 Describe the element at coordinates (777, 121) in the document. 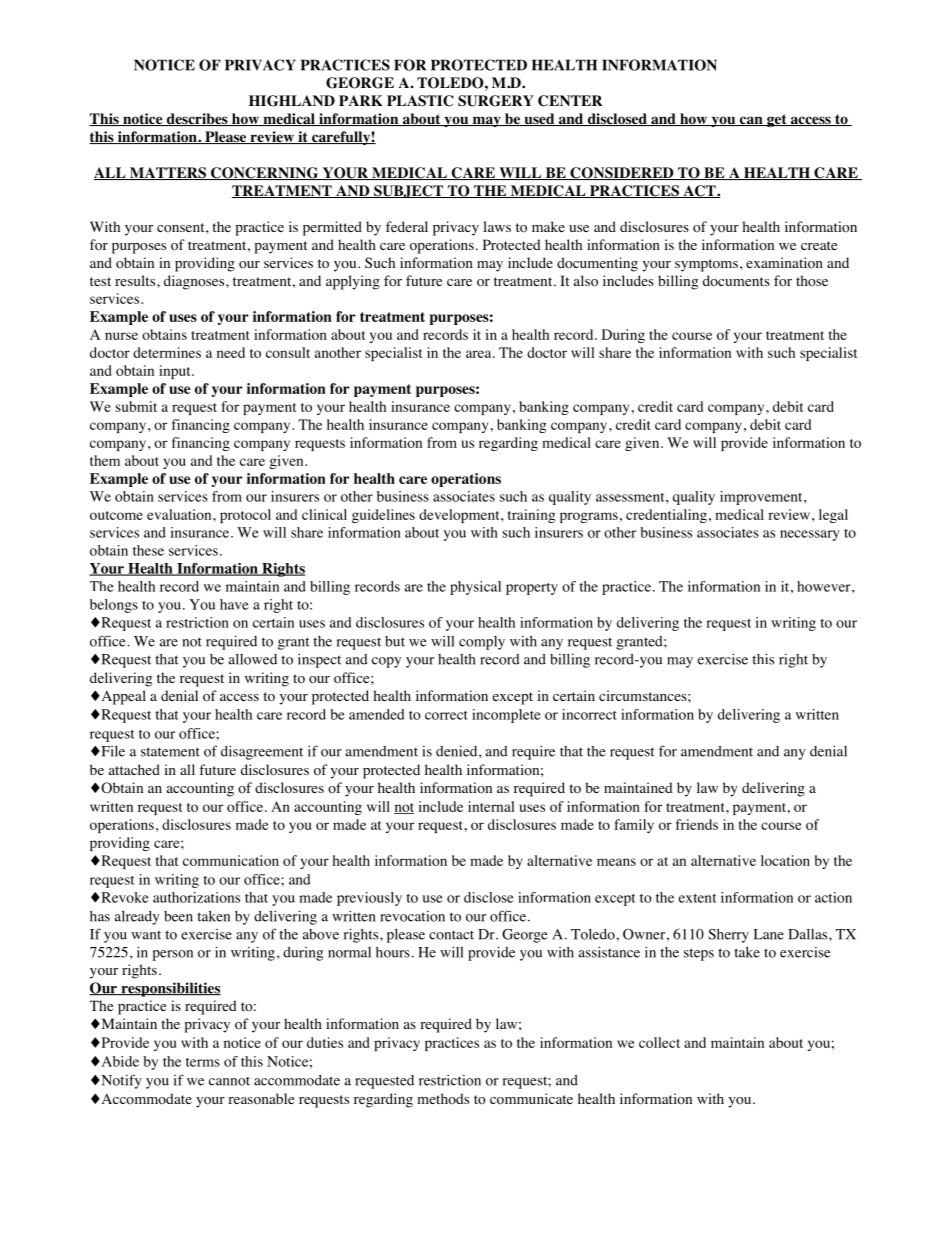

I see `get` at that location.
